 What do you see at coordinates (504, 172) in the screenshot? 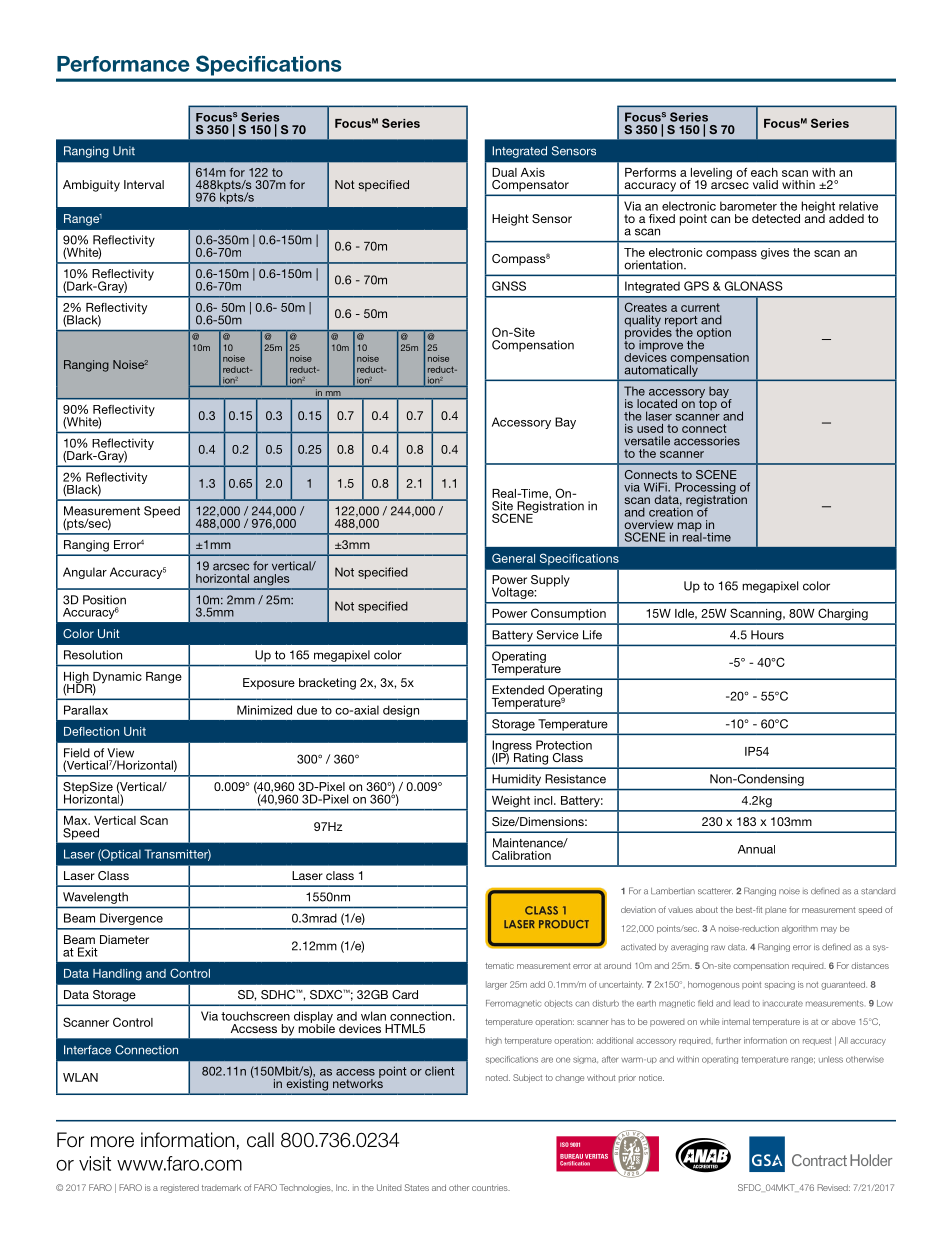
I see `Dual` at bounding box center [504, 172].
